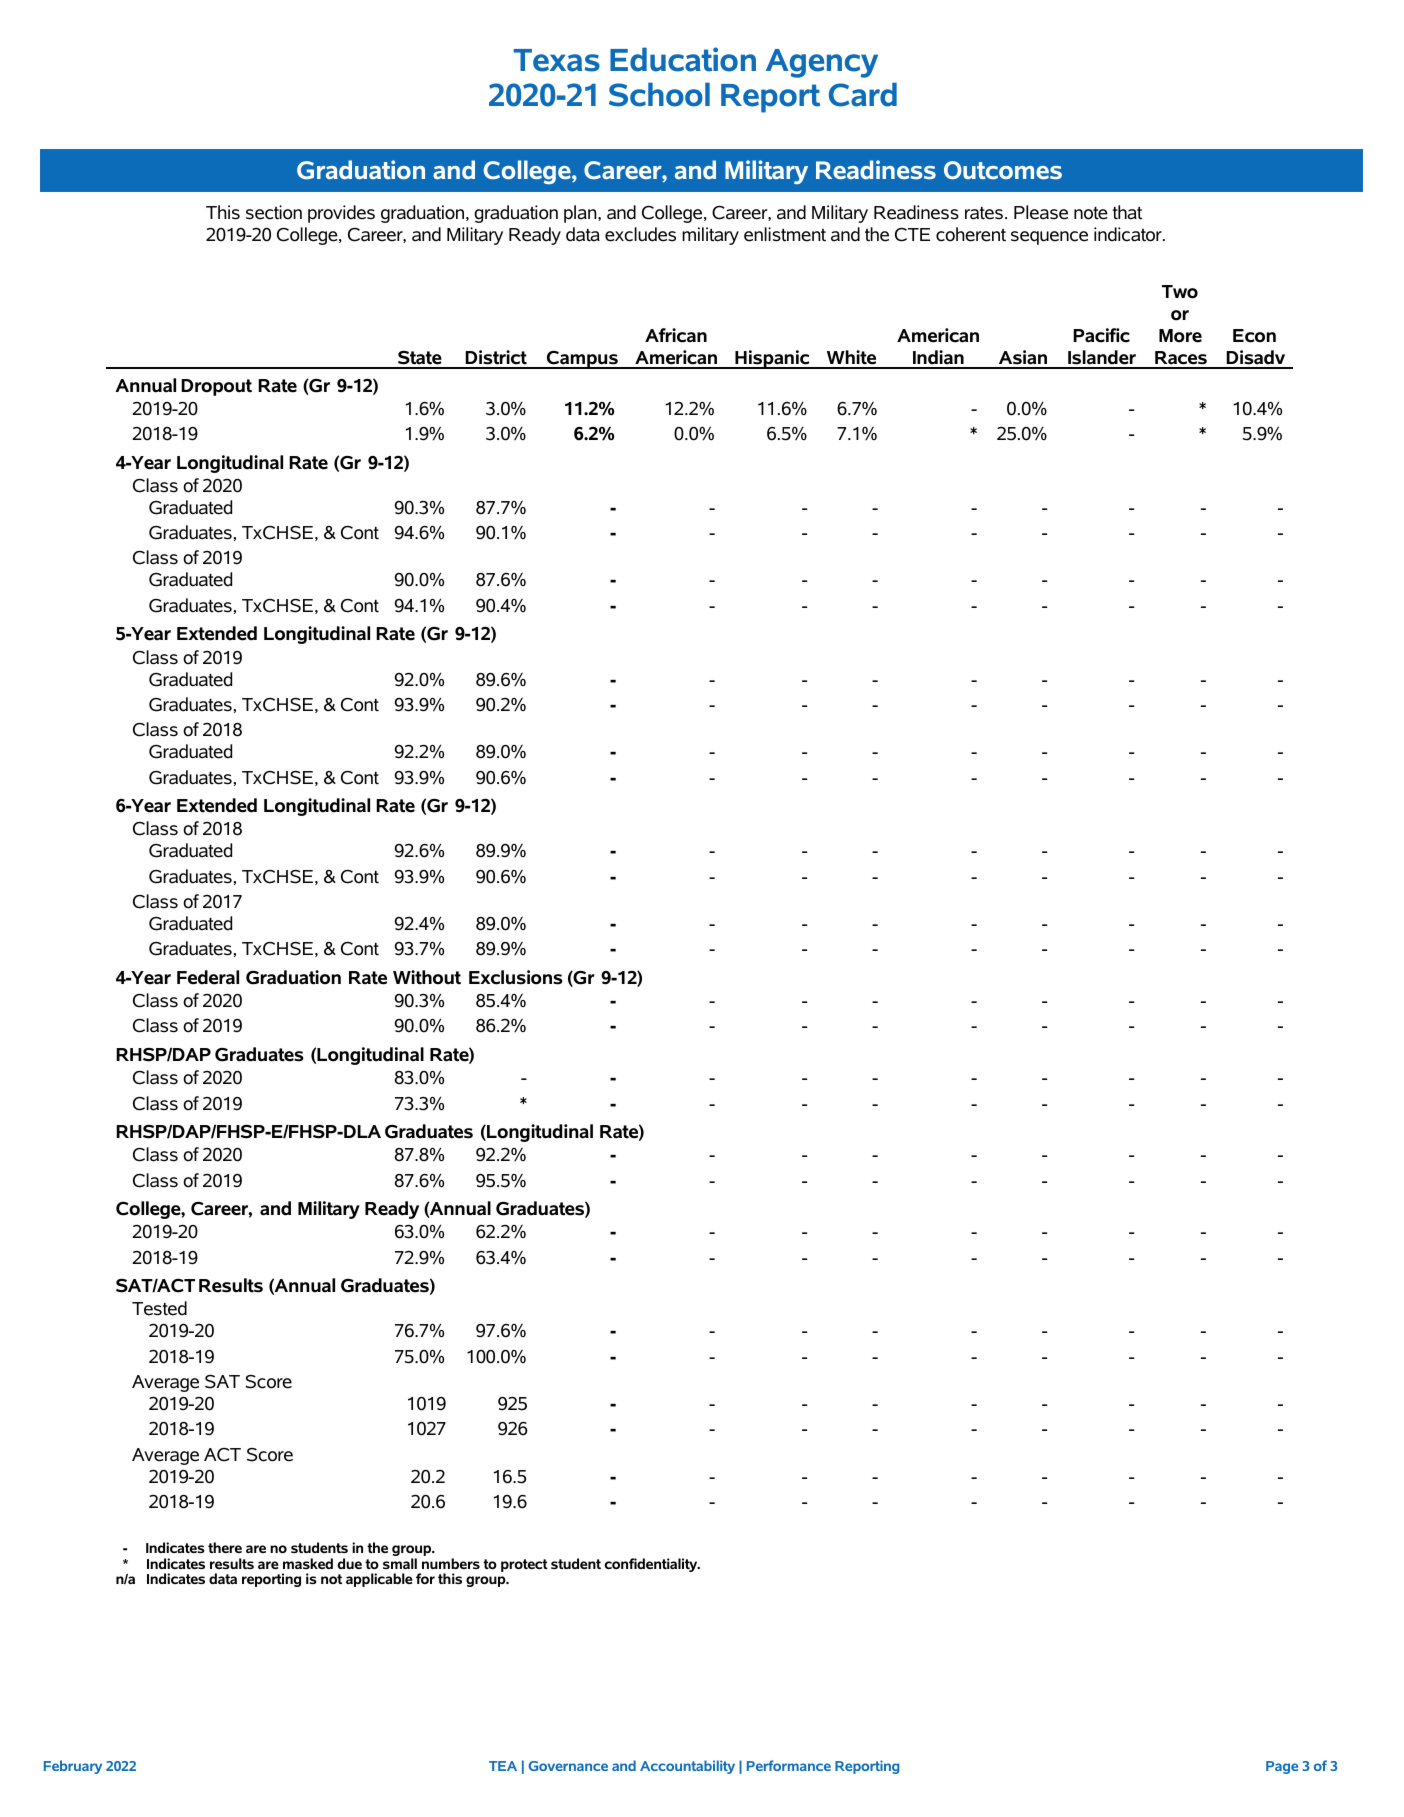  Describe the element at coordinates (687, 1767) in the screenshot. I see `Accountability` at that location.
